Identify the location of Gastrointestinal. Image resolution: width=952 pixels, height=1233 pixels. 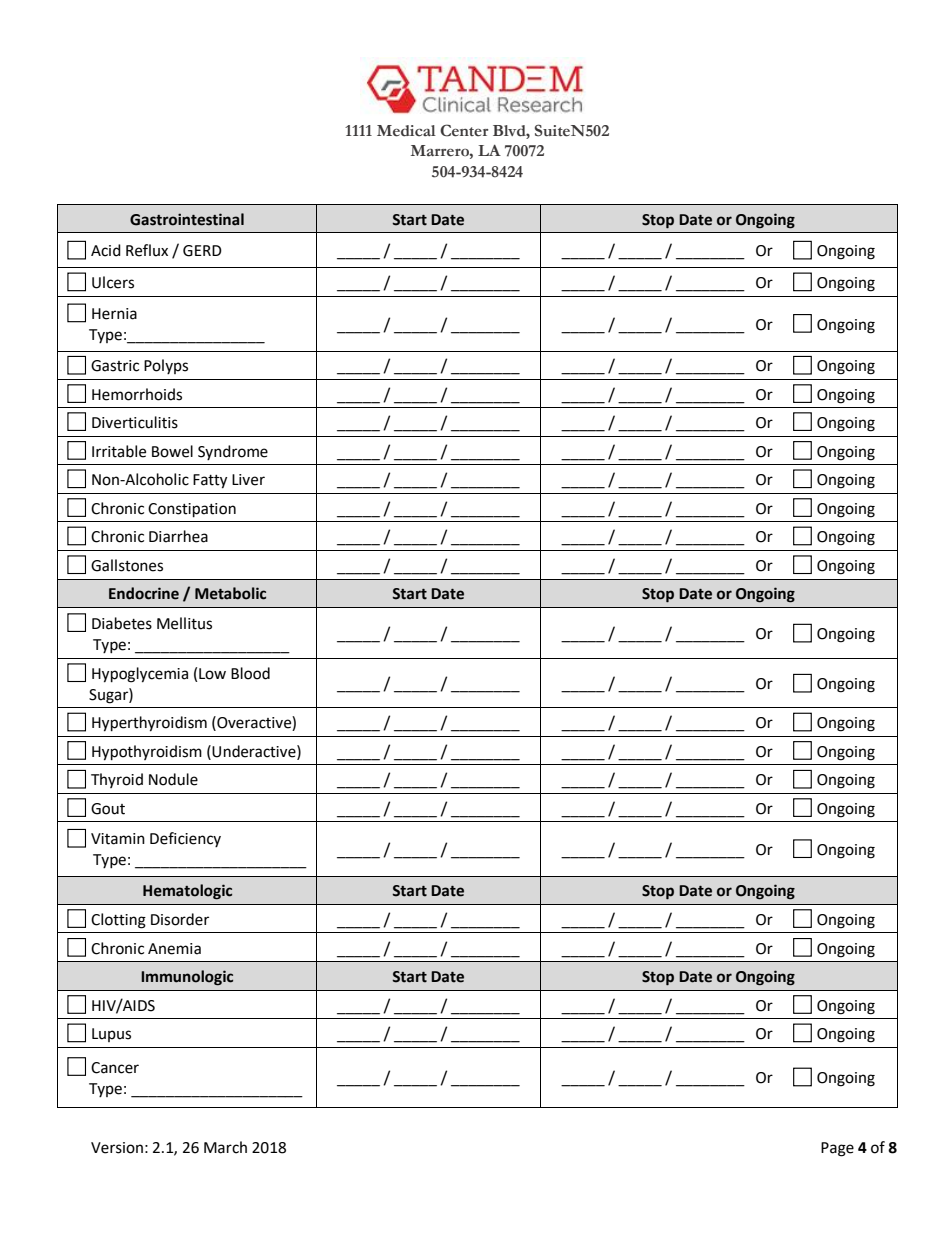
(187, 219).
